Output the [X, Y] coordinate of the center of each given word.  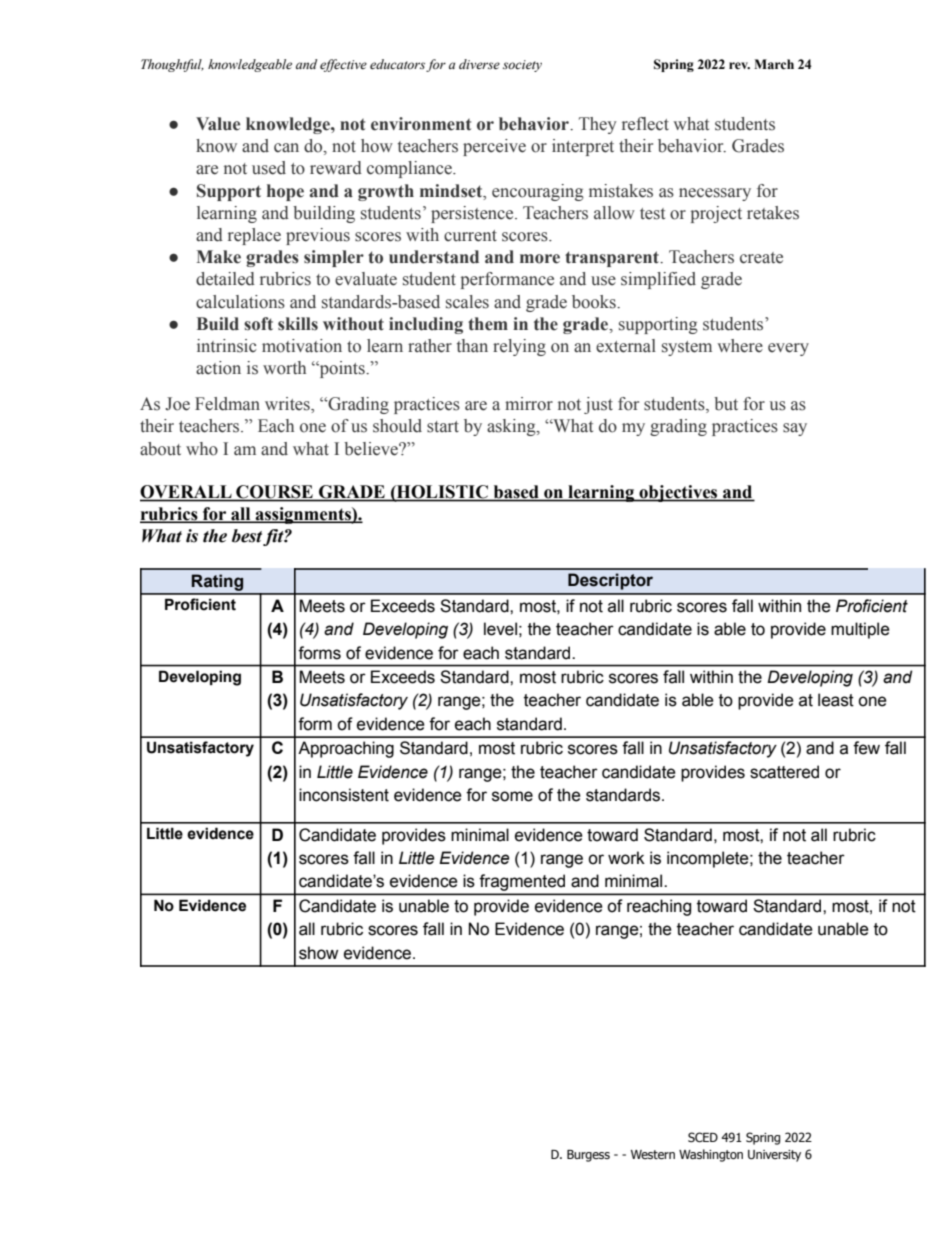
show [318, 953]
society [522, 66]
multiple [860, 630]
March [774, 64]
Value [218, 124]
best [247, 536]
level [500, 629]
